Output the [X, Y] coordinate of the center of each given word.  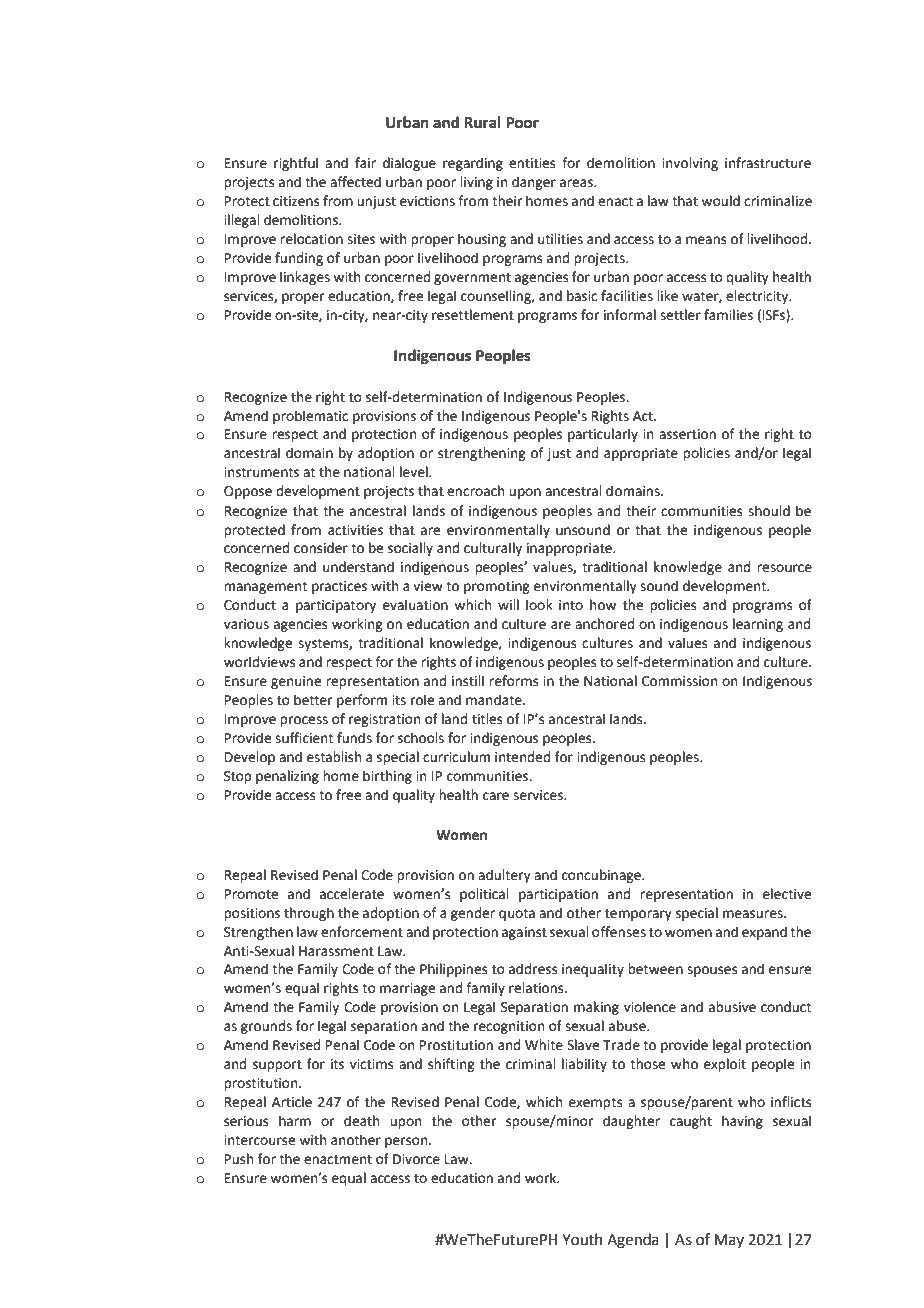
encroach [475, 491]
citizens [296, 201]
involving [690, 164]
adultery [504, 876]
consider [321, 548]
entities [532, 163]
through [309, 914]
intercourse [259, 1140]
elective [787, 894]
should [769, 511]
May [729, 1241]
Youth [582, 1239]
